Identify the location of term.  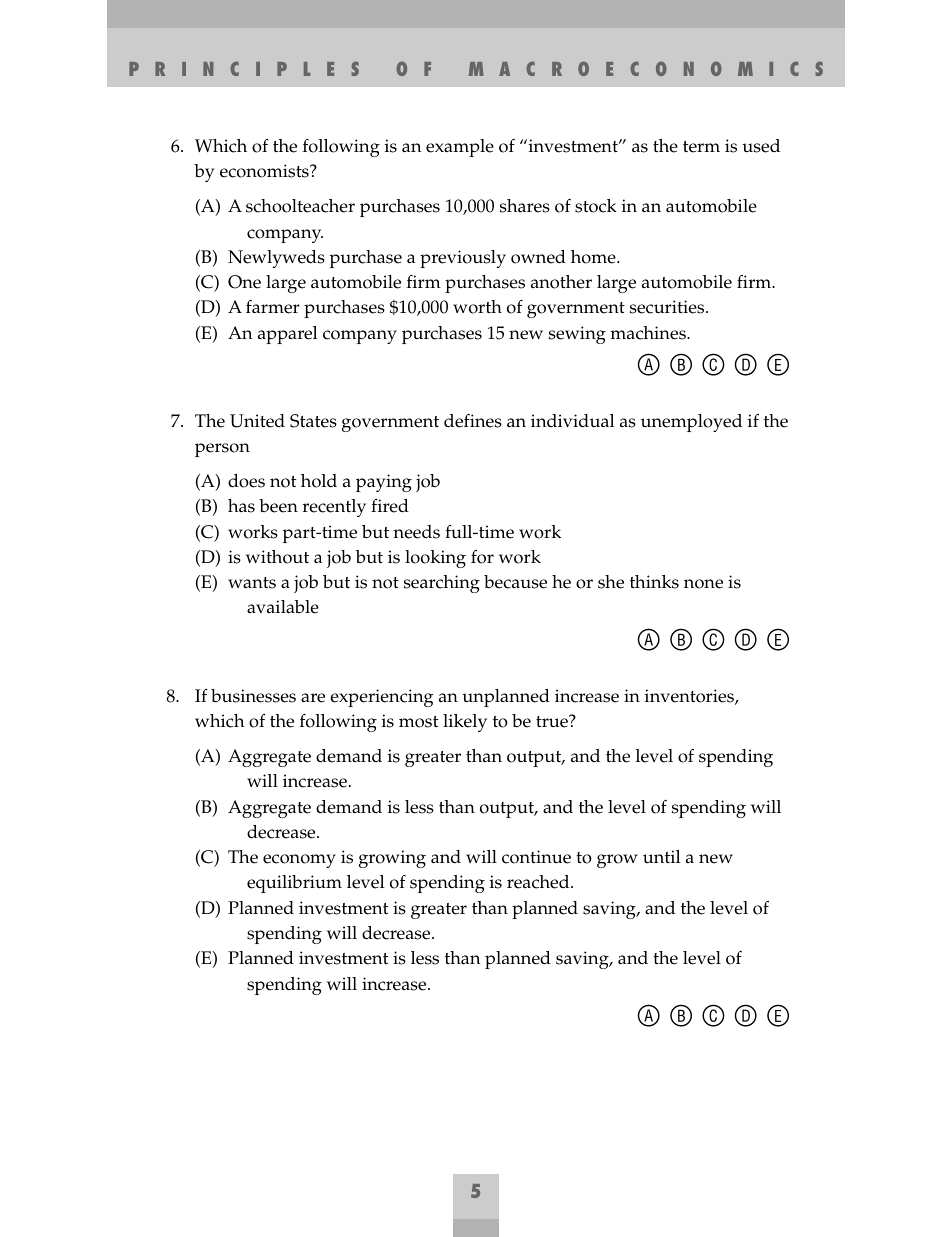
(701, 147).
